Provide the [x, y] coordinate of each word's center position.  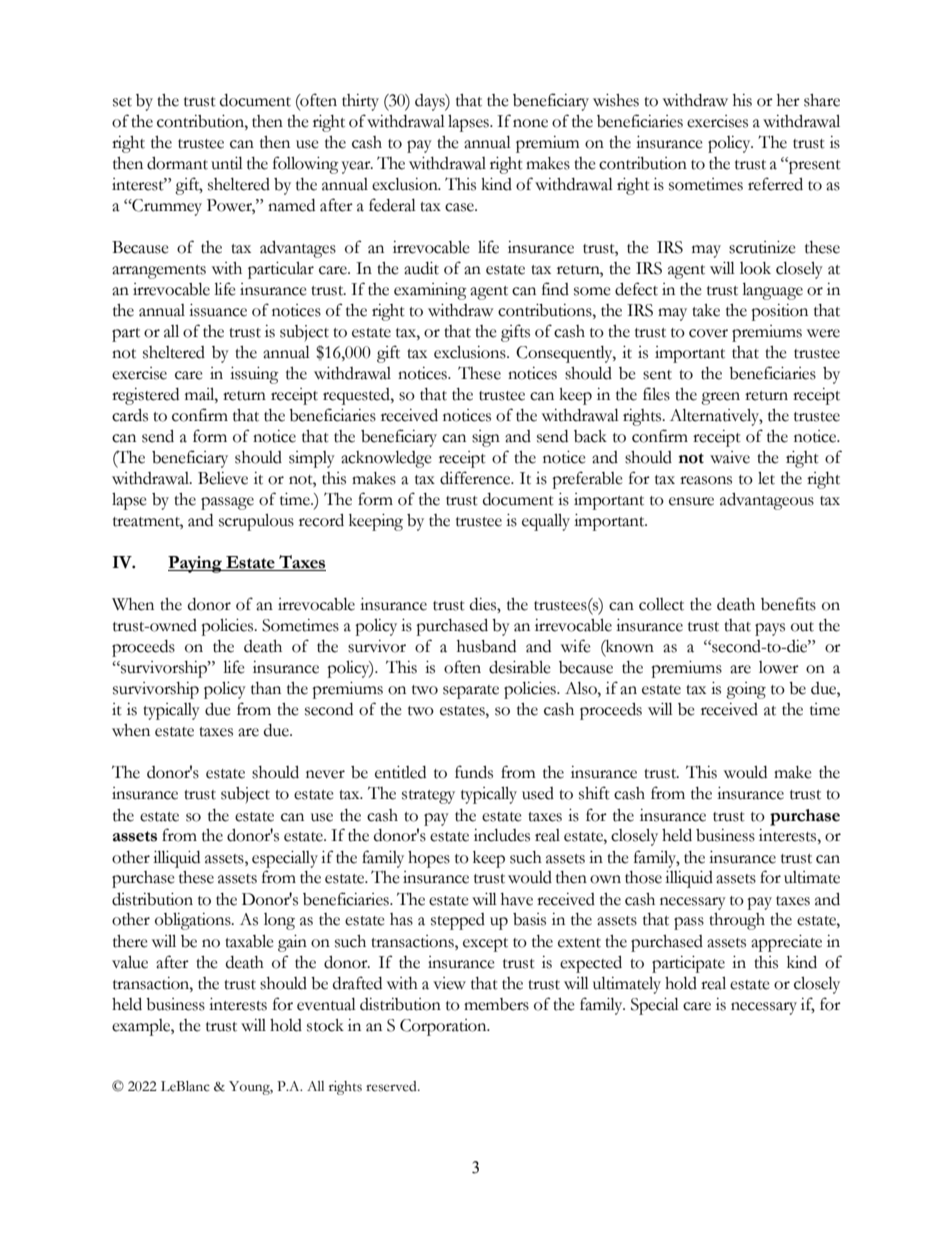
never [325, 774]
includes [502, 835]
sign [486, 438]
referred [775, 184]
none [530, 123]
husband [486, 646]
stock [325, 1025]
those [643, 877]
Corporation [444, 1027]
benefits [788, 604]
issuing [254, 375]
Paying [196, 564]
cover [708, 333]
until [227, 163]
